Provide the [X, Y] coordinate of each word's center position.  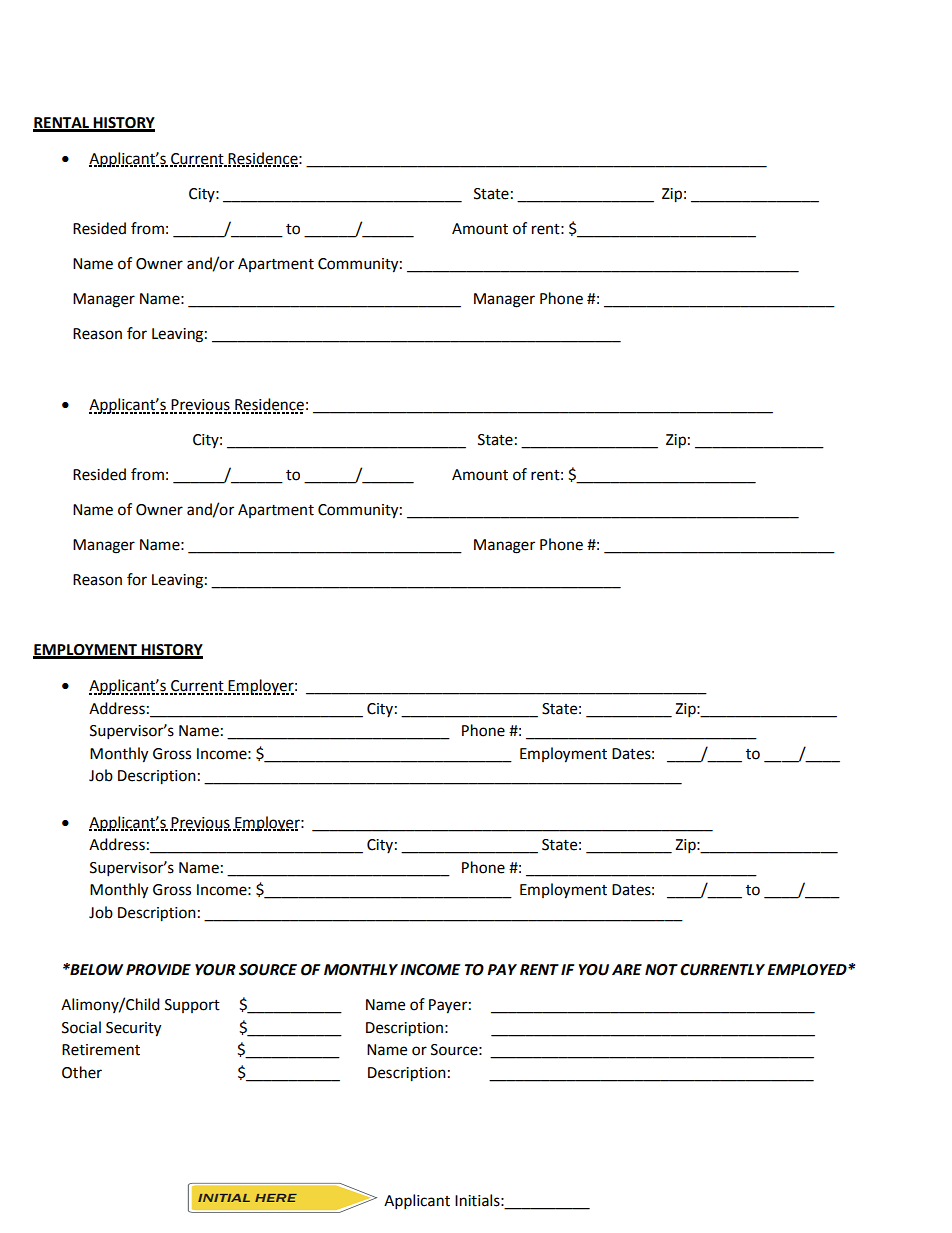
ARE [627, 969]
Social [81, 1027]
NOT [661, 970]
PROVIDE [158, 970]
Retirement [101, 1050]
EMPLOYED [808, 970]
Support [192, 1006]
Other [82, 1072]
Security [133, 1029]
